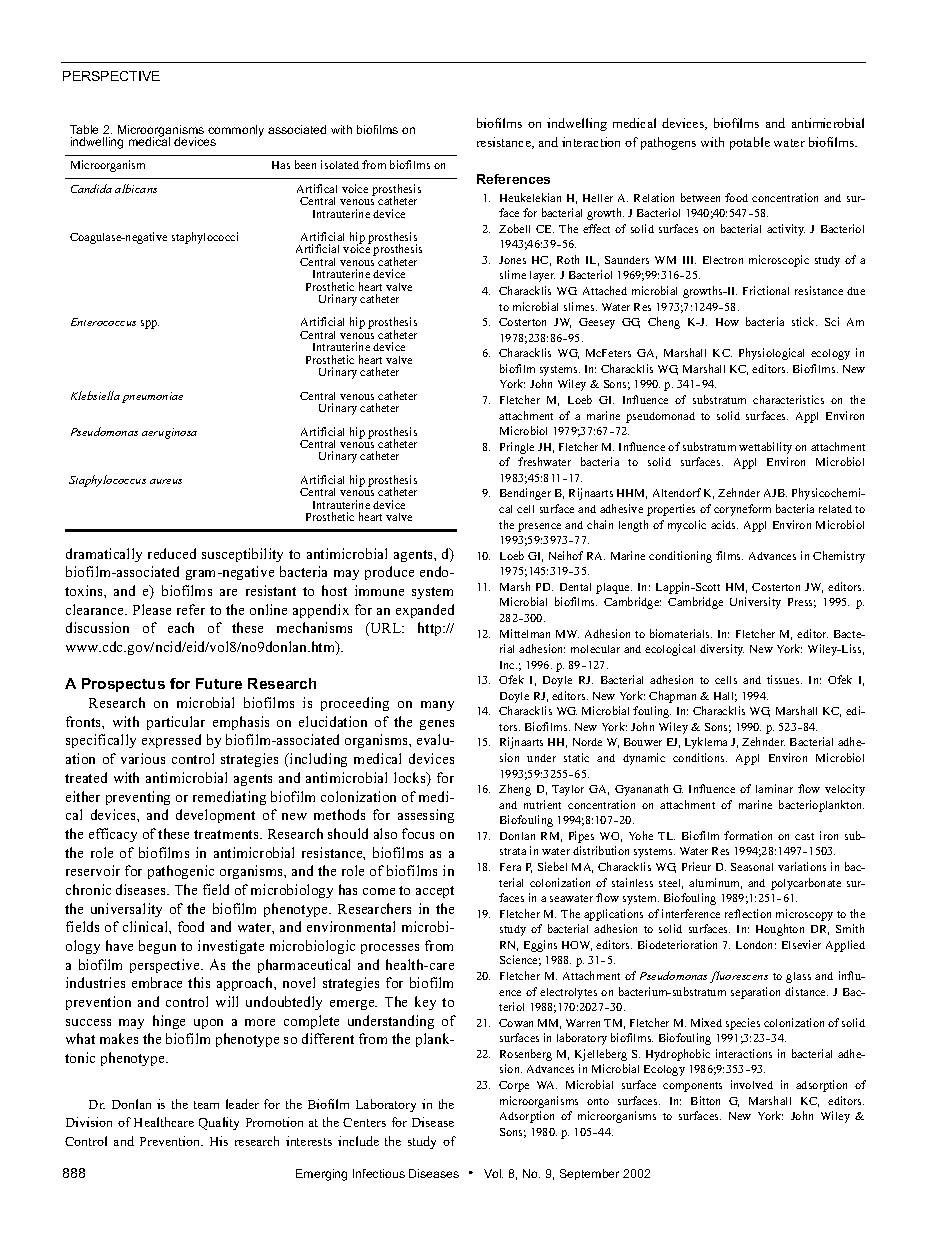  What do you see at coordinates (517, 448) in the image?
I see `Pringle` at bounding box center [517, 448].
